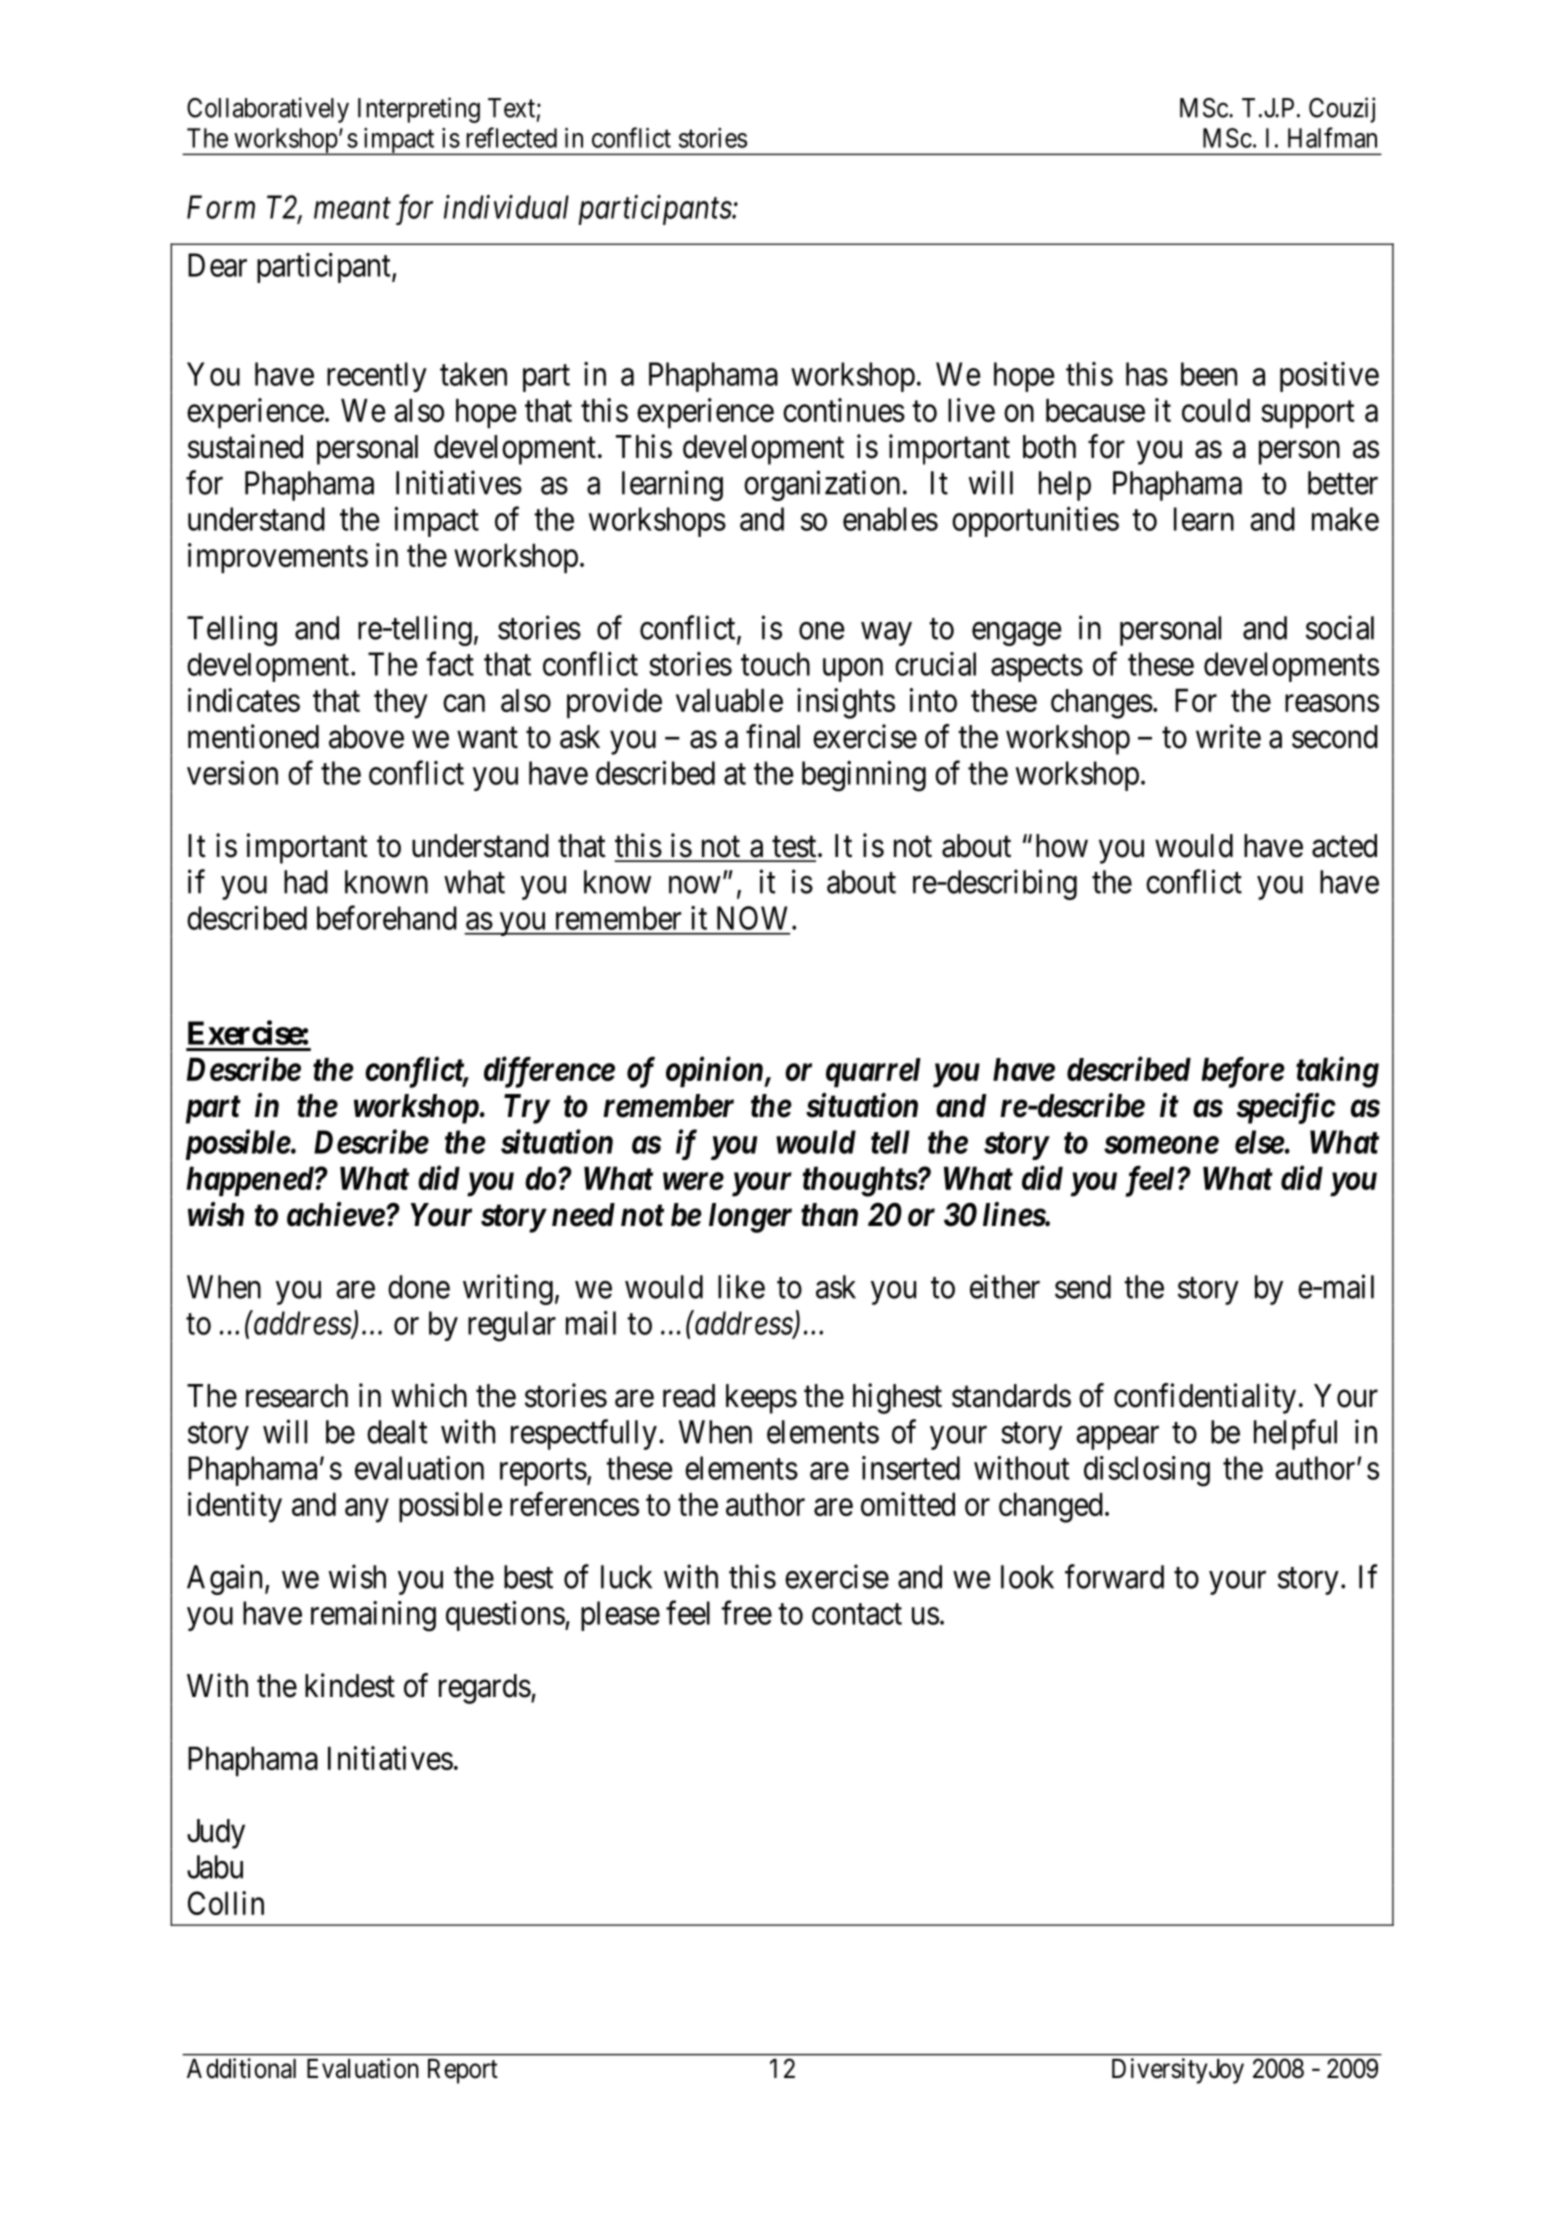  Describe the element at coordinates (251, 1181) in the screenshot. I see `happened` at that location.
